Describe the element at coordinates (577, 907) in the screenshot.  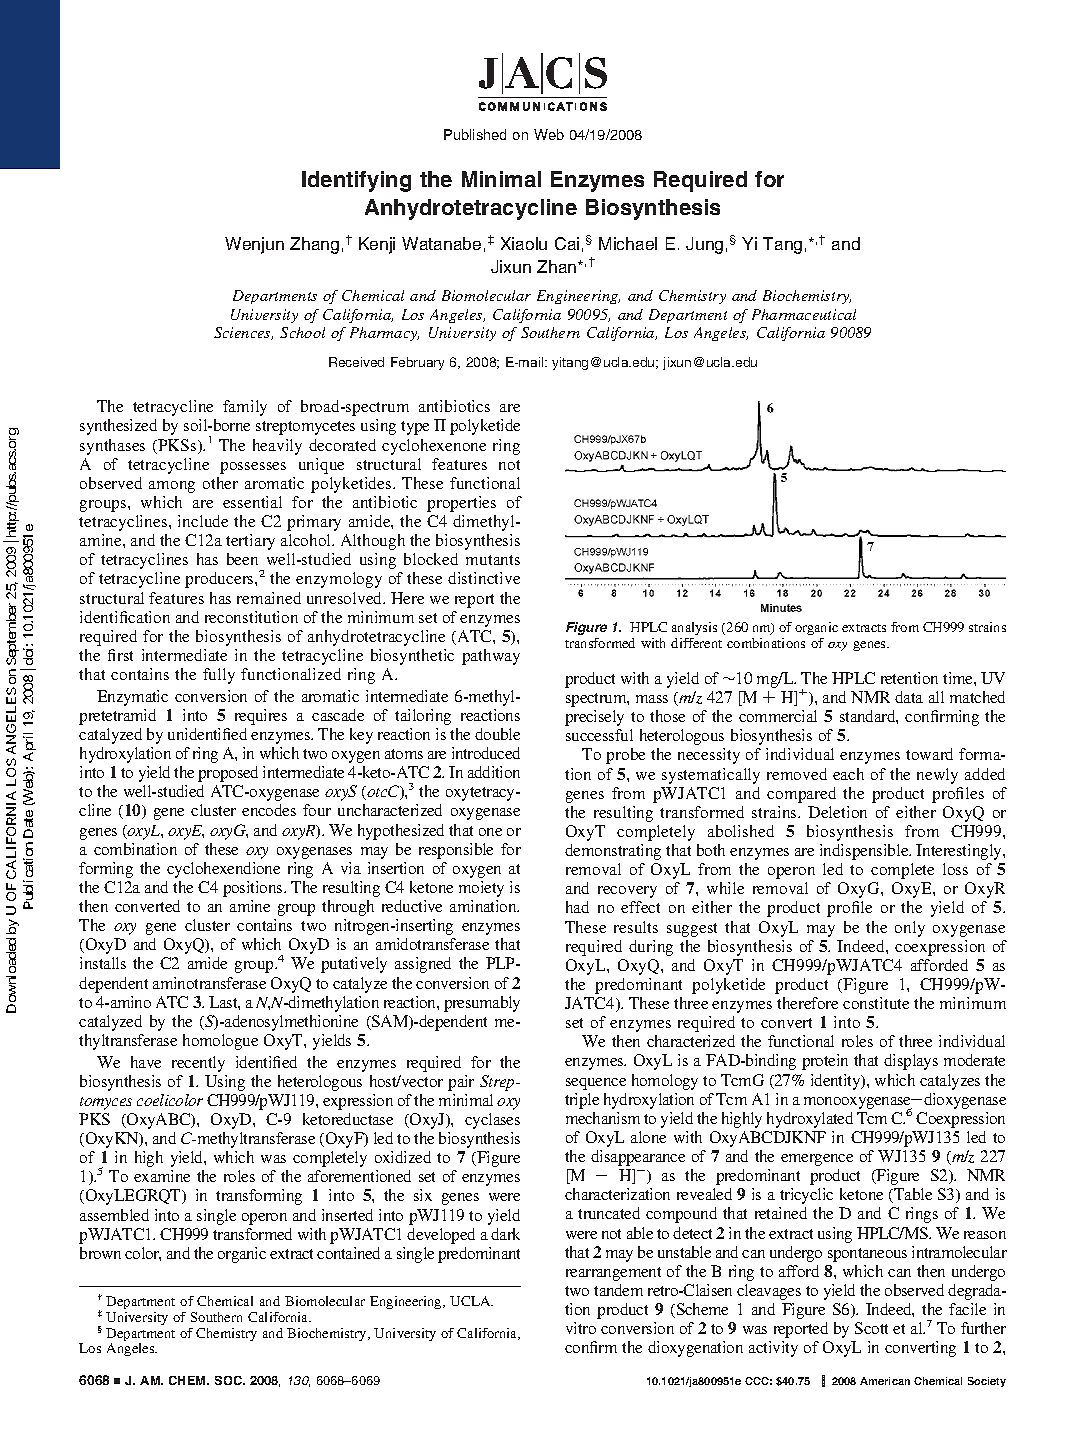
I see `had` at that location.
